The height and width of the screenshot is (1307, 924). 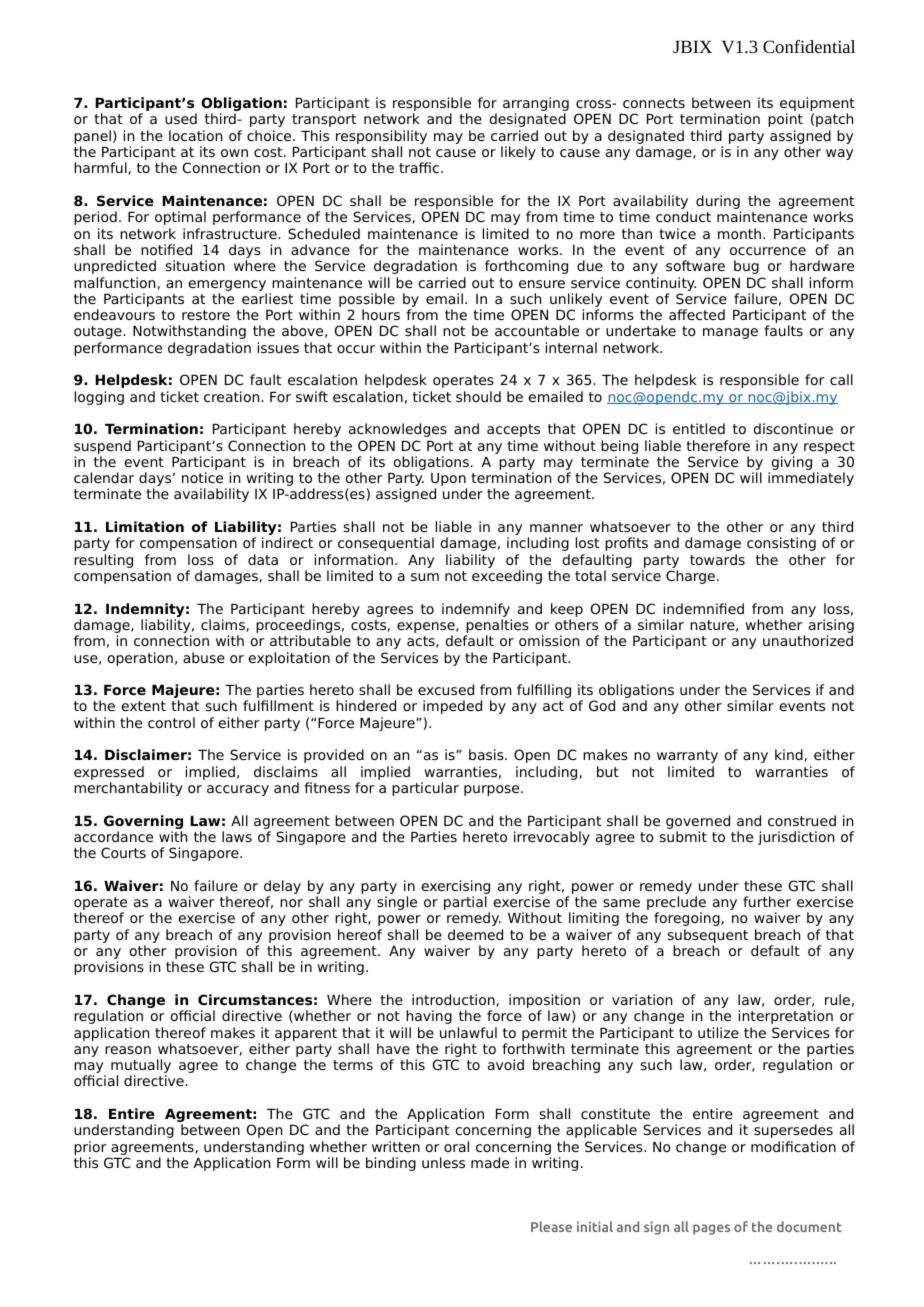 What do you see at coordinates (204, 657) in the screenshot?
I see `abuse` at bounding box center [204, 657].
